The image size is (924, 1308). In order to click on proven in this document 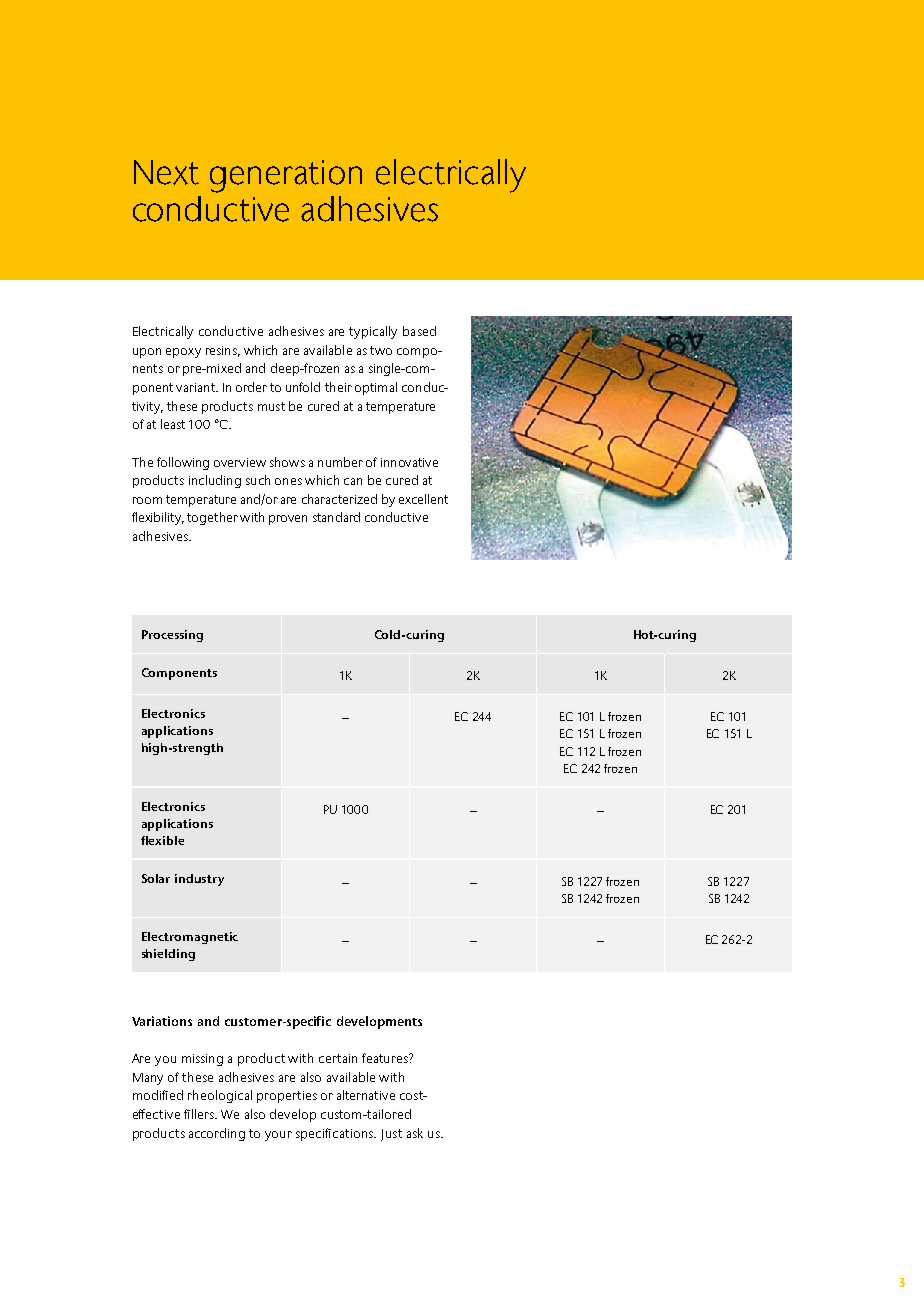, I will do `click(288, 520)`.
